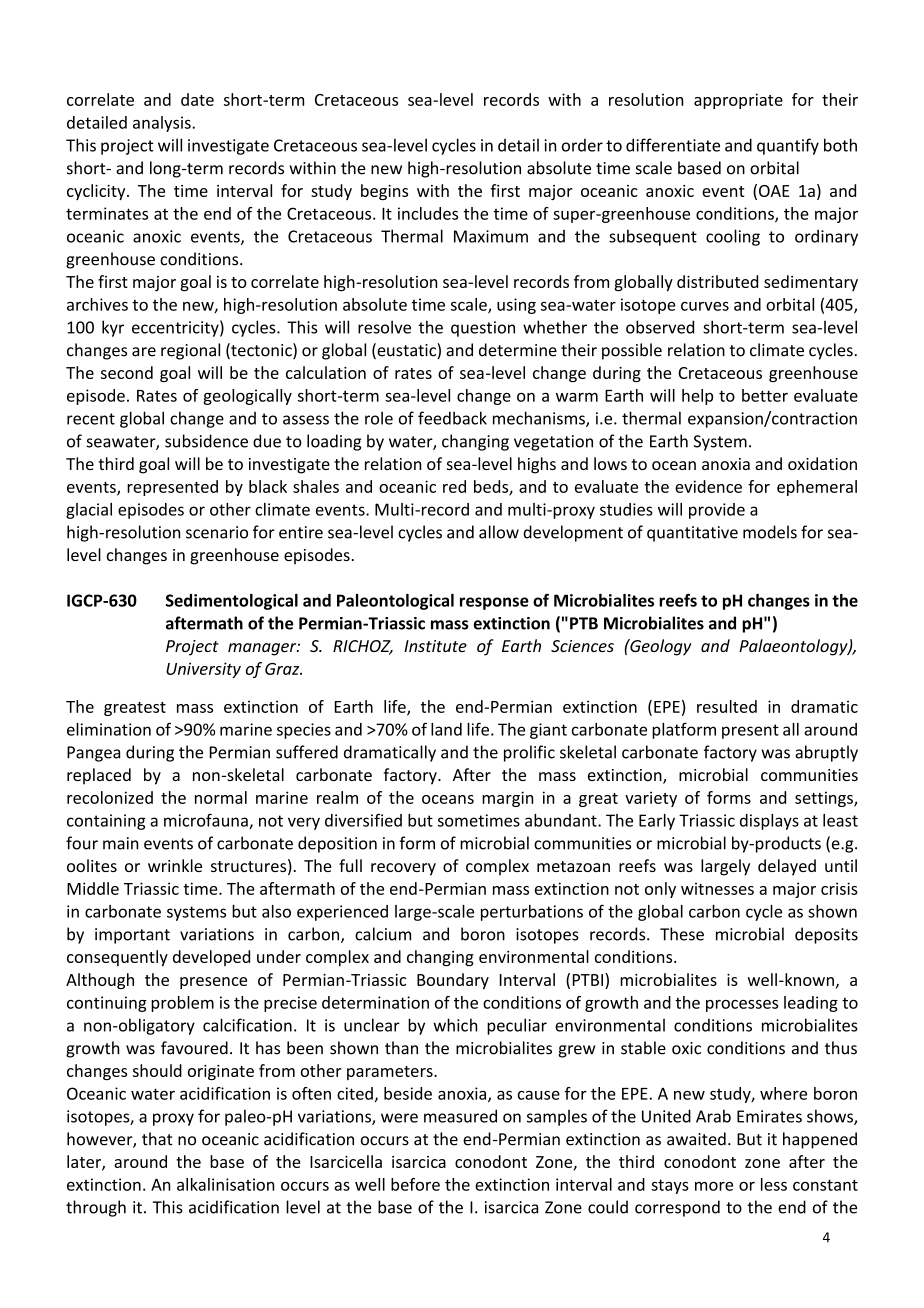 The height and width of the document is (1308, 924). Describe the element at coordinates (163, 124) in the document. I see `analysis` at that location.
